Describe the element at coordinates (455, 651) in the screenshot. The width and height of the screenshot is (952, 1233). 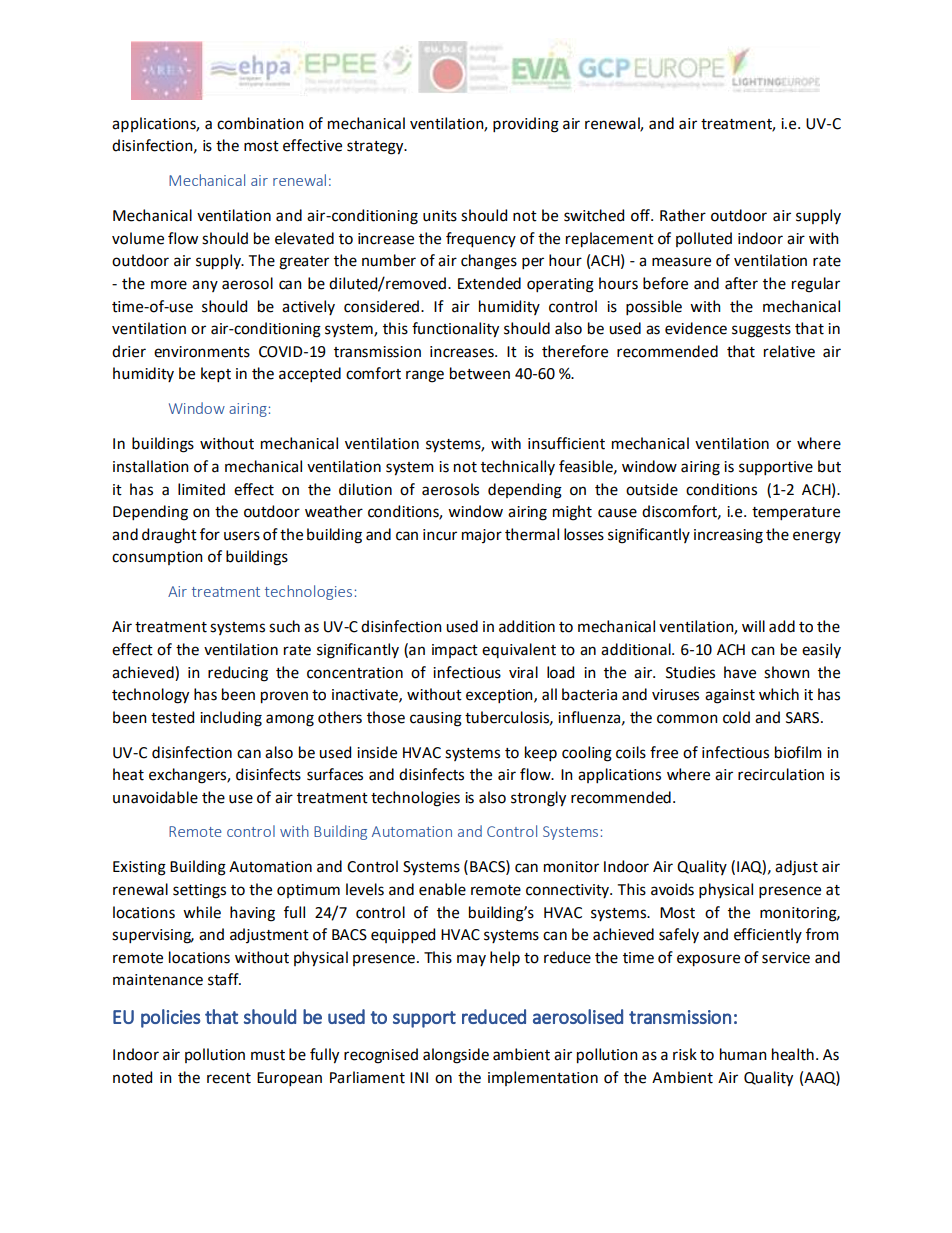
I see `impact` at that location.
